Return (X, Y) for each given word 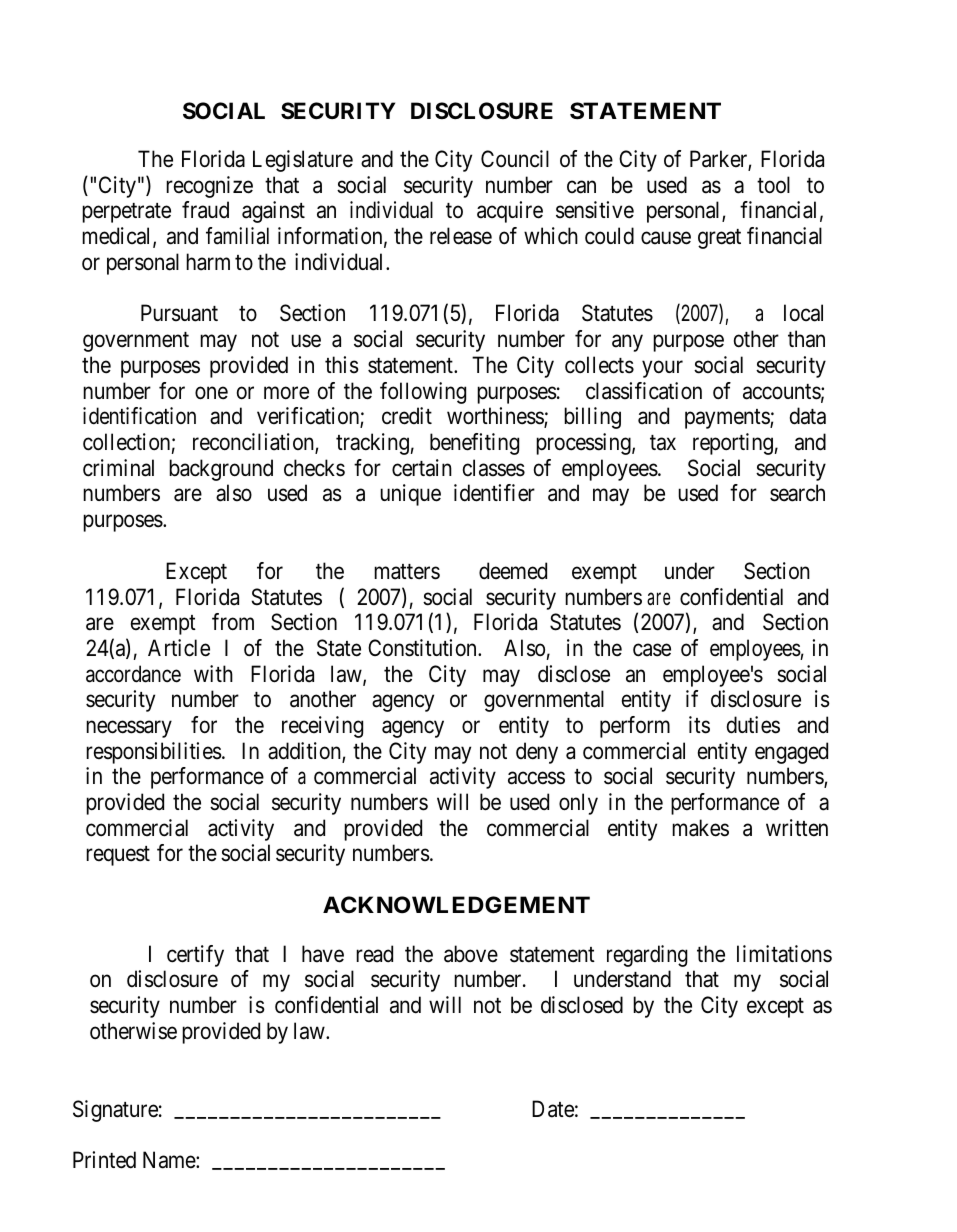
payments (728, 419)
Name (170, 1160)
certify (195, 956)
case (652, 650)
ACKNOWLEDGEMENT (456, 905)
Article (179, 648)
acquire (510, 212)
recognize (209, 187)
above (471, 954)
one (211, 393)
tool (773, 185)
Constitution (423, 648)
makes (700, 828)
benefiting (474, 444)
